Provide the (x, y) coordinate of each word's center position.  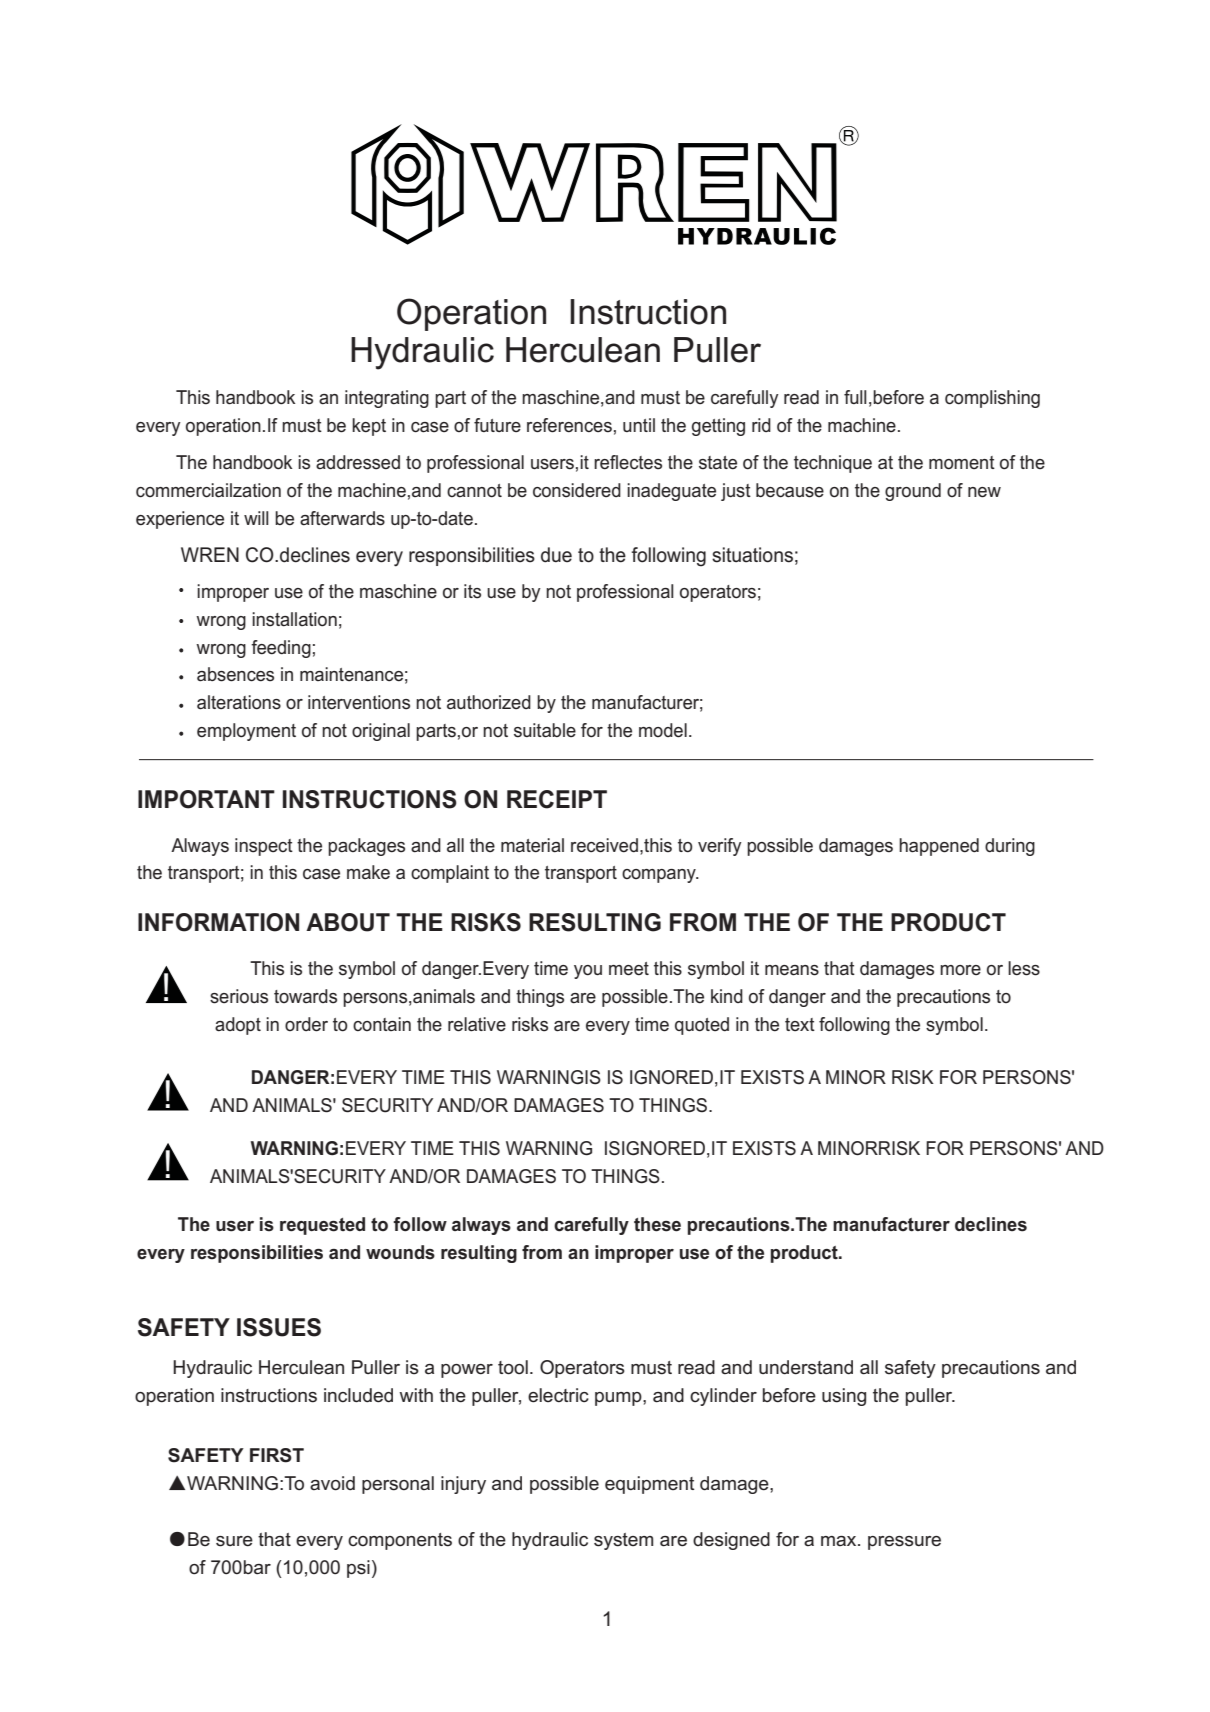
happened (939, 847)
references (569, 425)
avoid (332, 1483)
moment (962, 463)
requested (322, 1226)
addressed (358, 462)
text (800, 1024)
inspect (264, 847)
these (657, 1224)
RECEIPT (557, 799)
